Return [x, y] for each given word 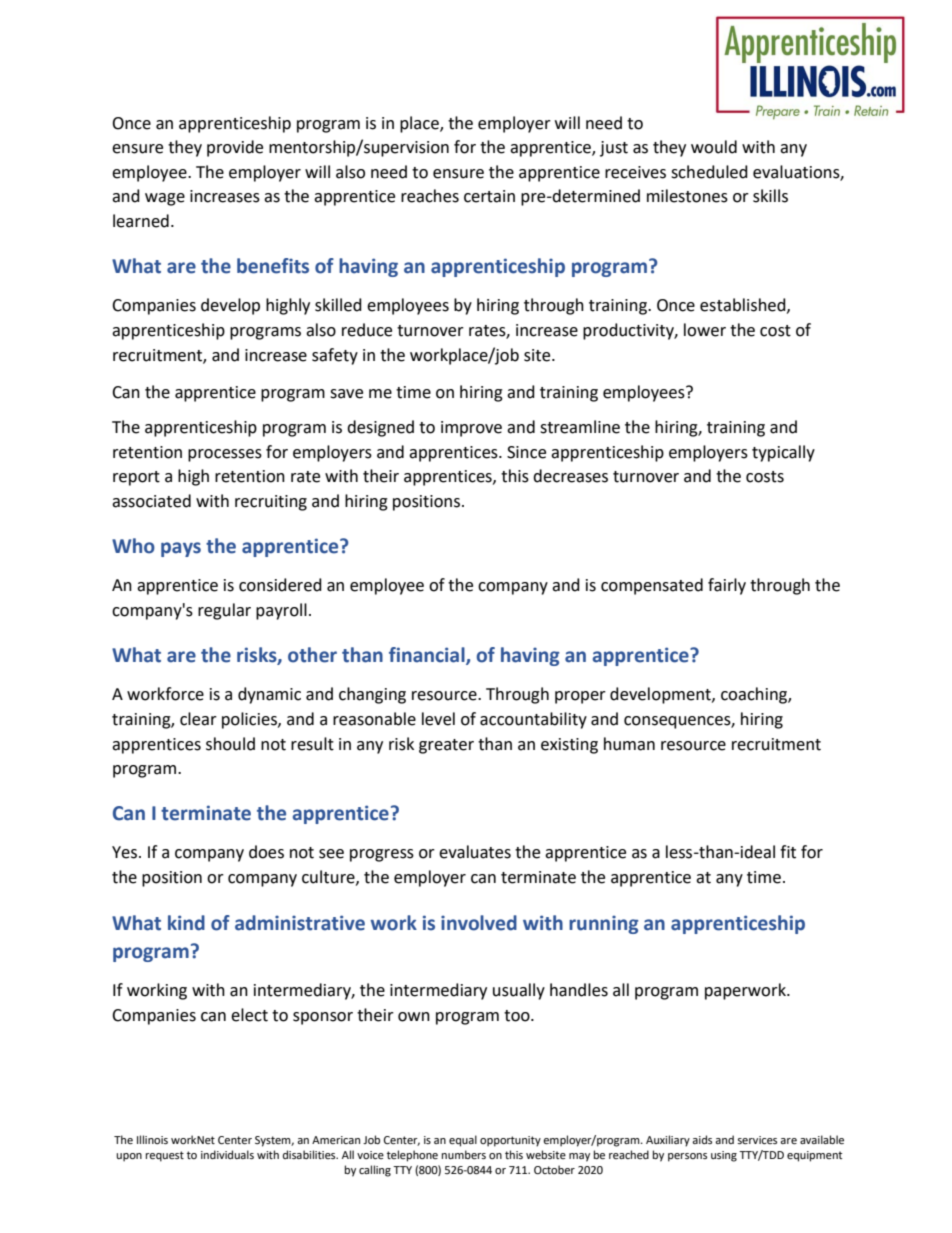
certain [489, 196]
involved [479, 923]
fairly [727, 586]
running [604, 924]
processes [225, 455]
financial [428, 656]
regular [224, 611]
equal [463, 1141]
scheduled [709, 172]
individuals [227, 1154]
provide [235, 148]
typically [783, 453]
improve [471, 429]
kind [186, 923]
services [757, 1140]
